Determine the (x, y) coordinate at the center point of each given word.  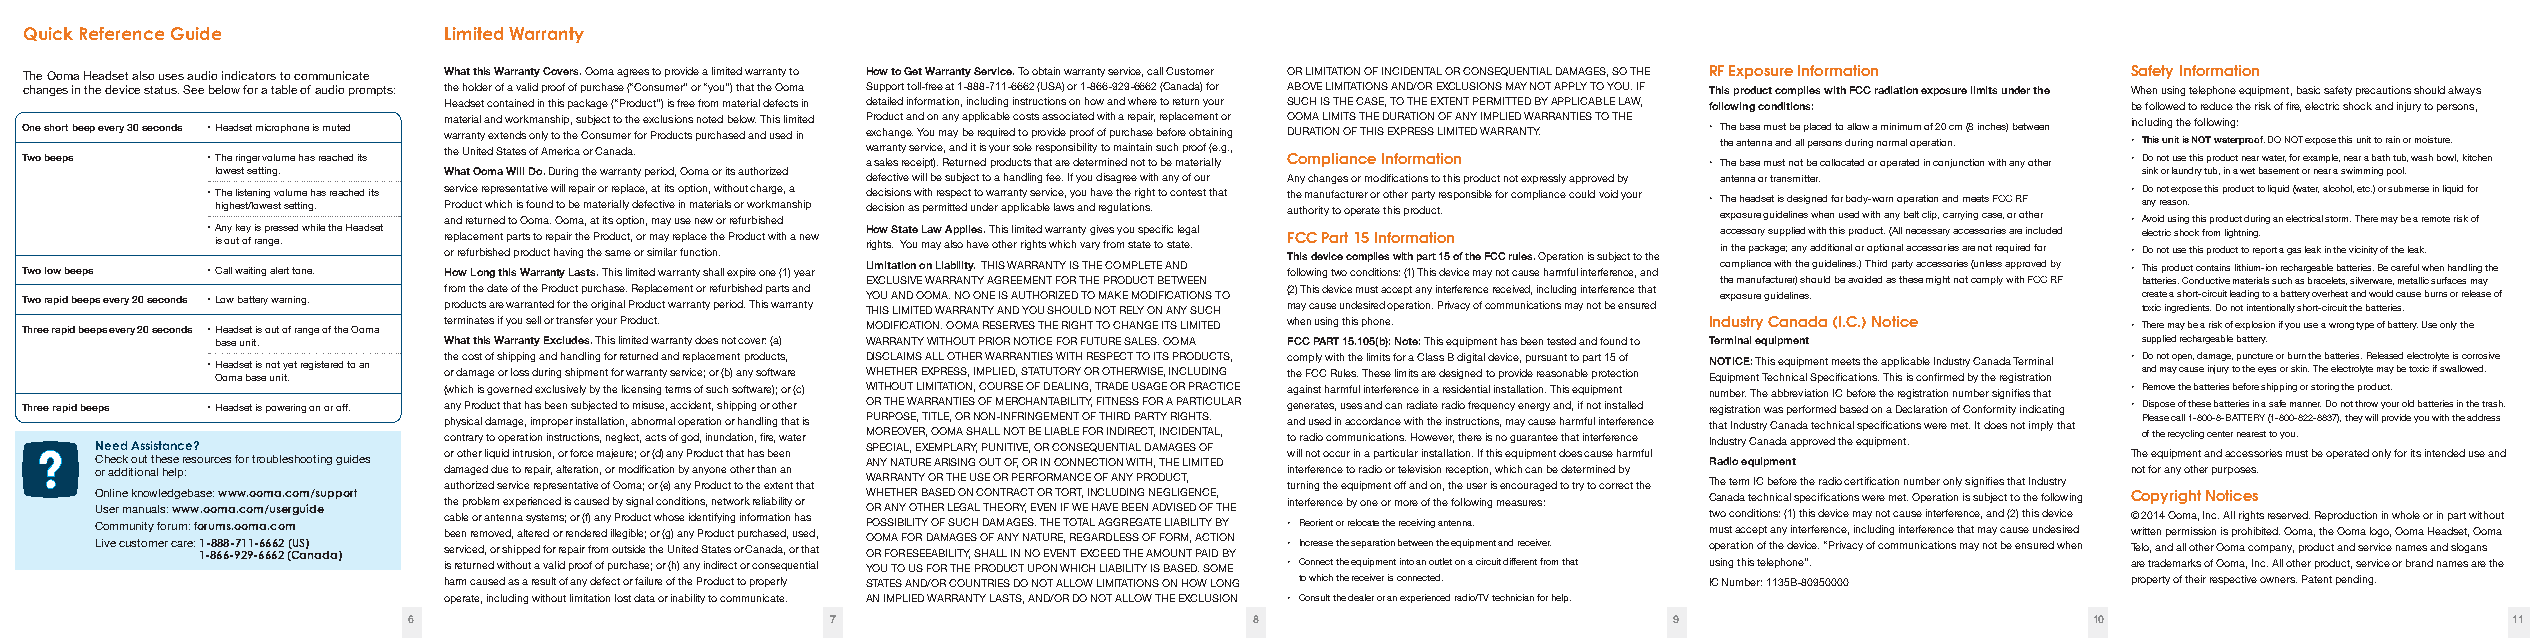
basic (2308, 90)
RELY (1132, 310)
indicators (249, 75)
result (544, 581)
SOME (1218, 568)
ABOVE (1304, 86)
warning (290, 300)
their (2195, 579)
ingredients (2188, 308)
